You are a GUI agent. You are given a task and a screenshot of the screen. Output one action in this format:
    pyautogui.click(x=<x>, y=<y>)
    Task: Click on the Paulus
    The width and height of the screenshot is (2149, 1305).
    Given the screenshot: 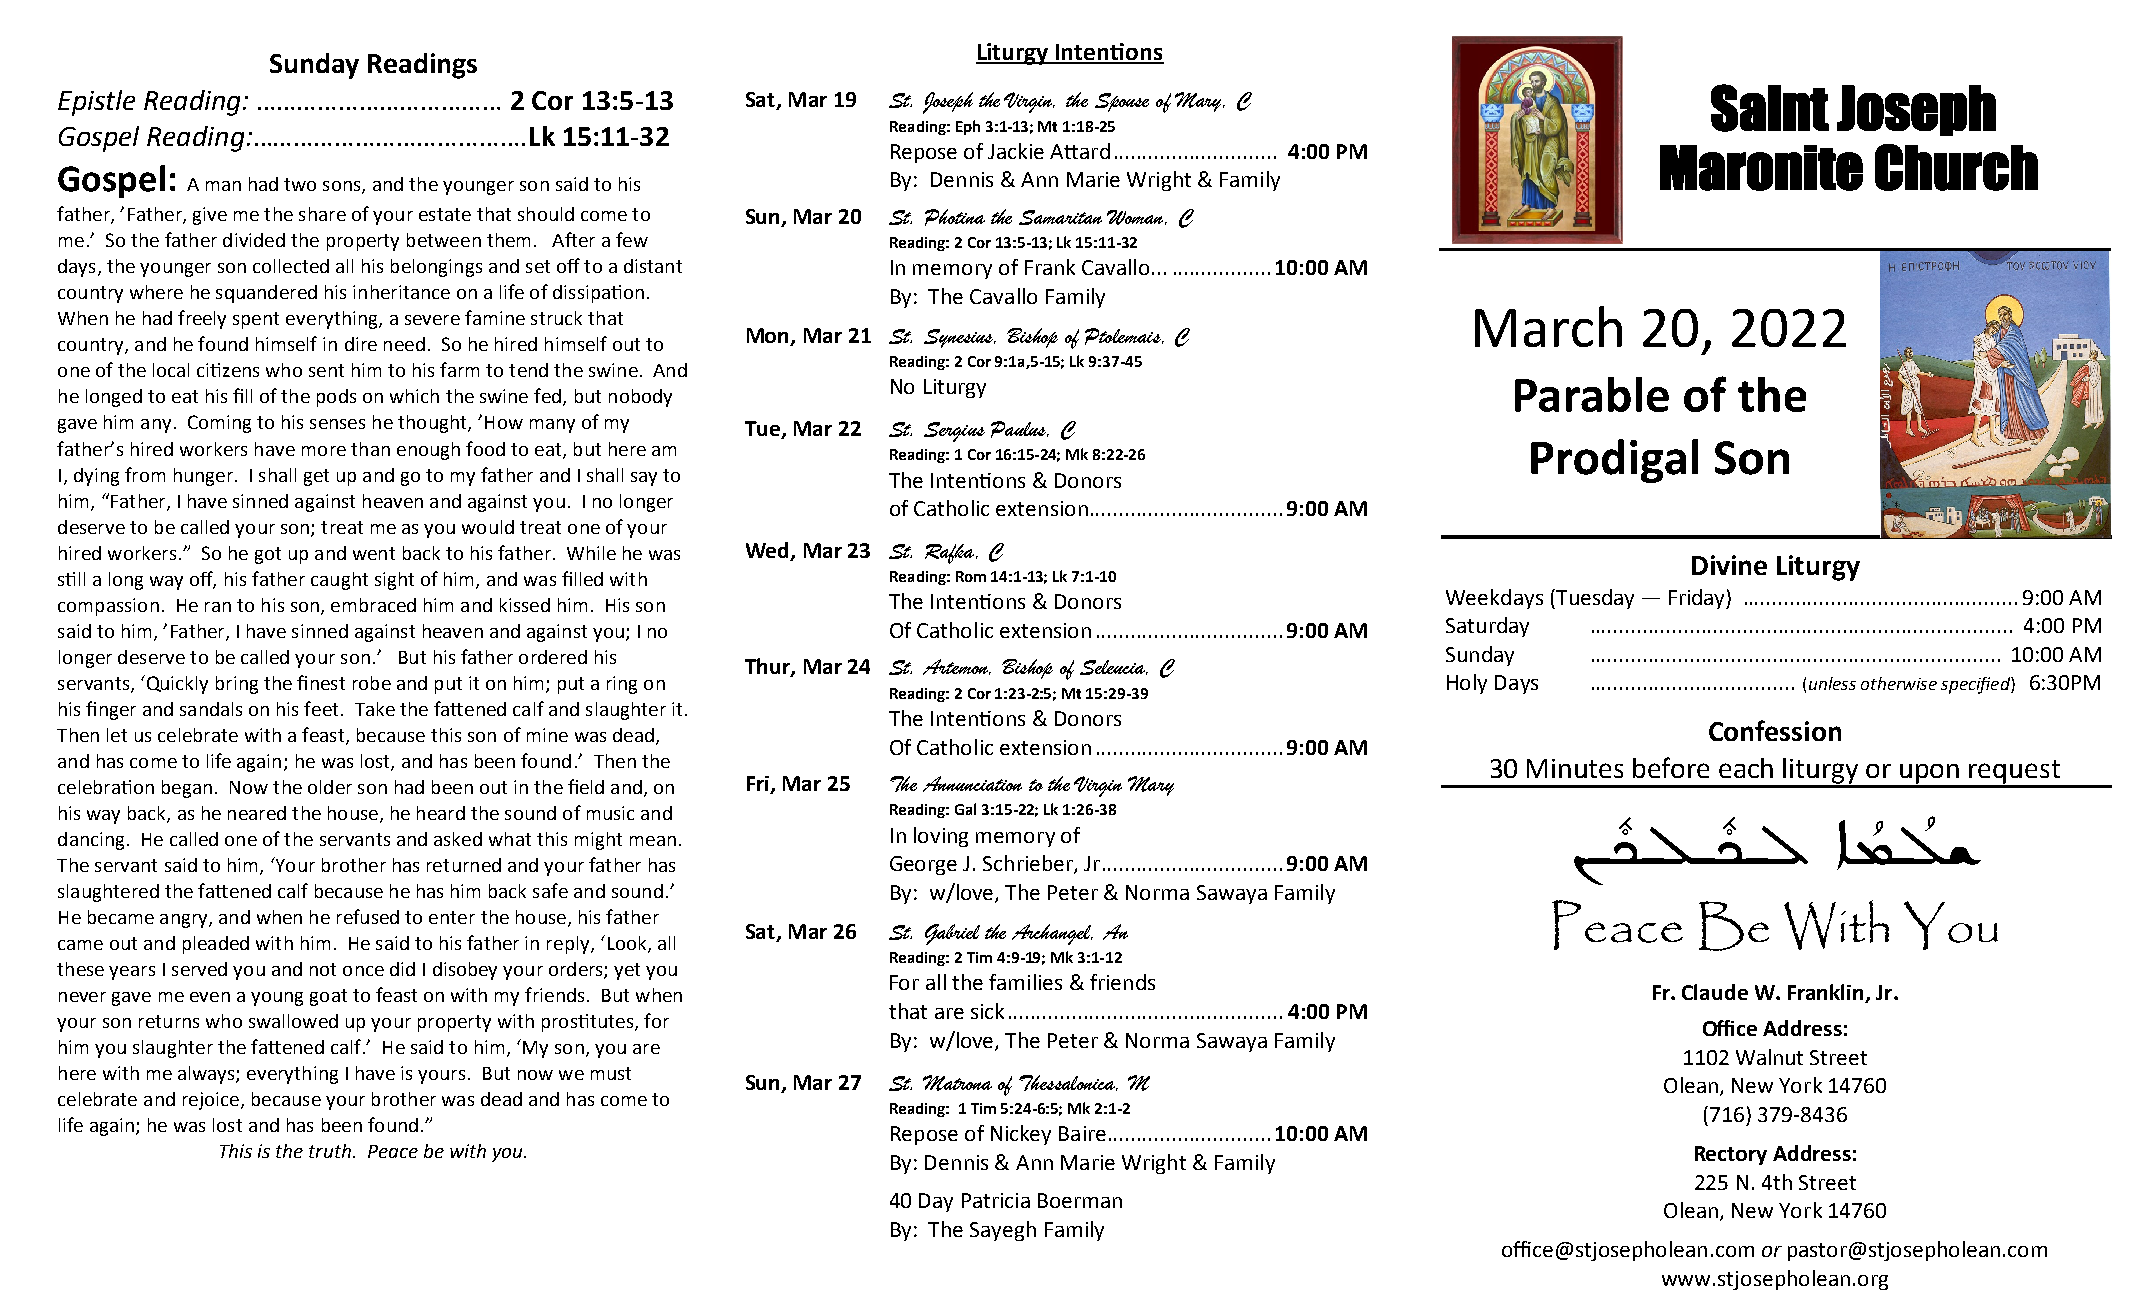 What is the action you would take?
    pyautogui.click(x=1019, y=429)
